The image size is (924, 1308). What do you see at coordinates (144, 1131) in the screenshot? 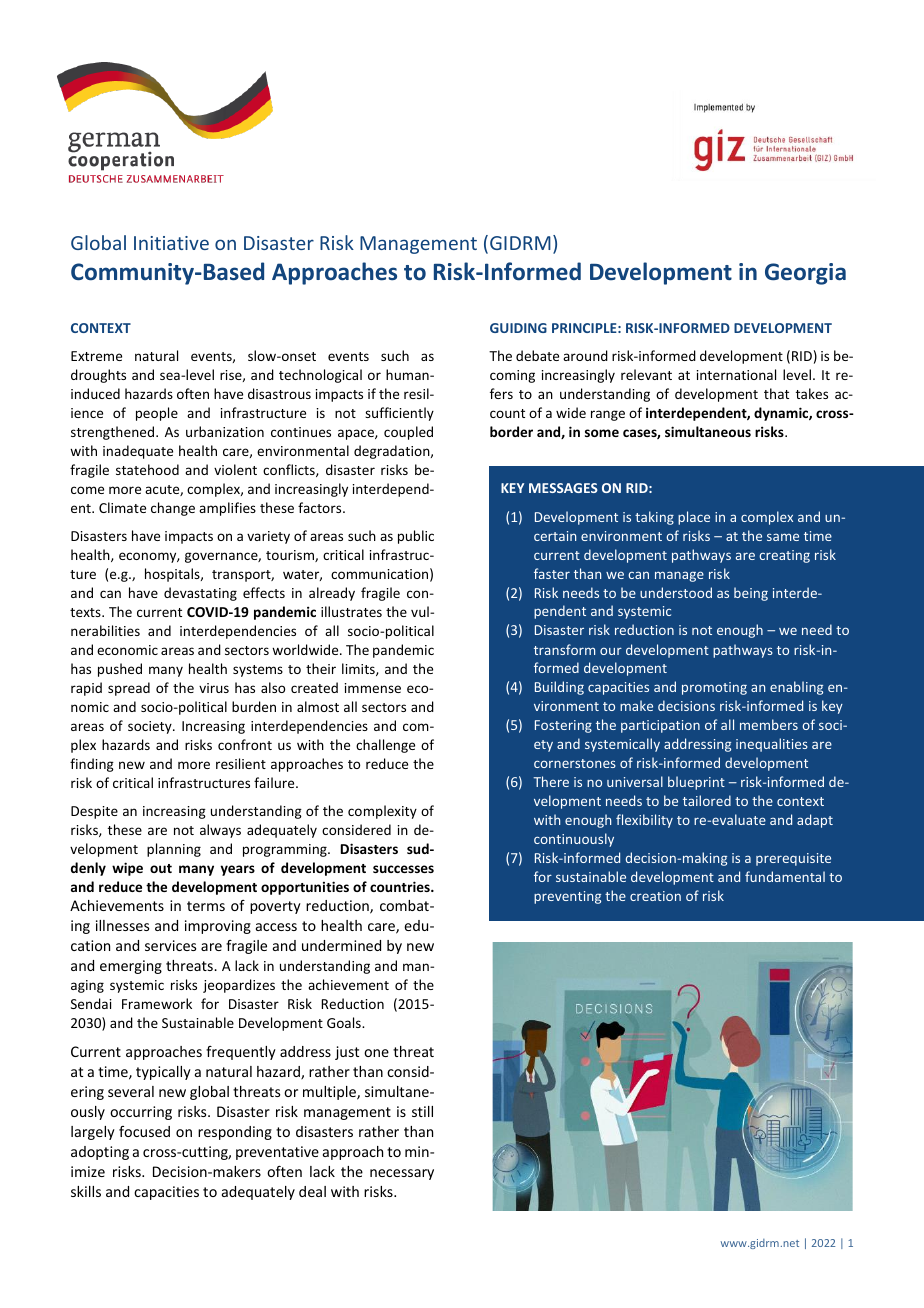
I see `focused` at bounding box center [144, 1131].
